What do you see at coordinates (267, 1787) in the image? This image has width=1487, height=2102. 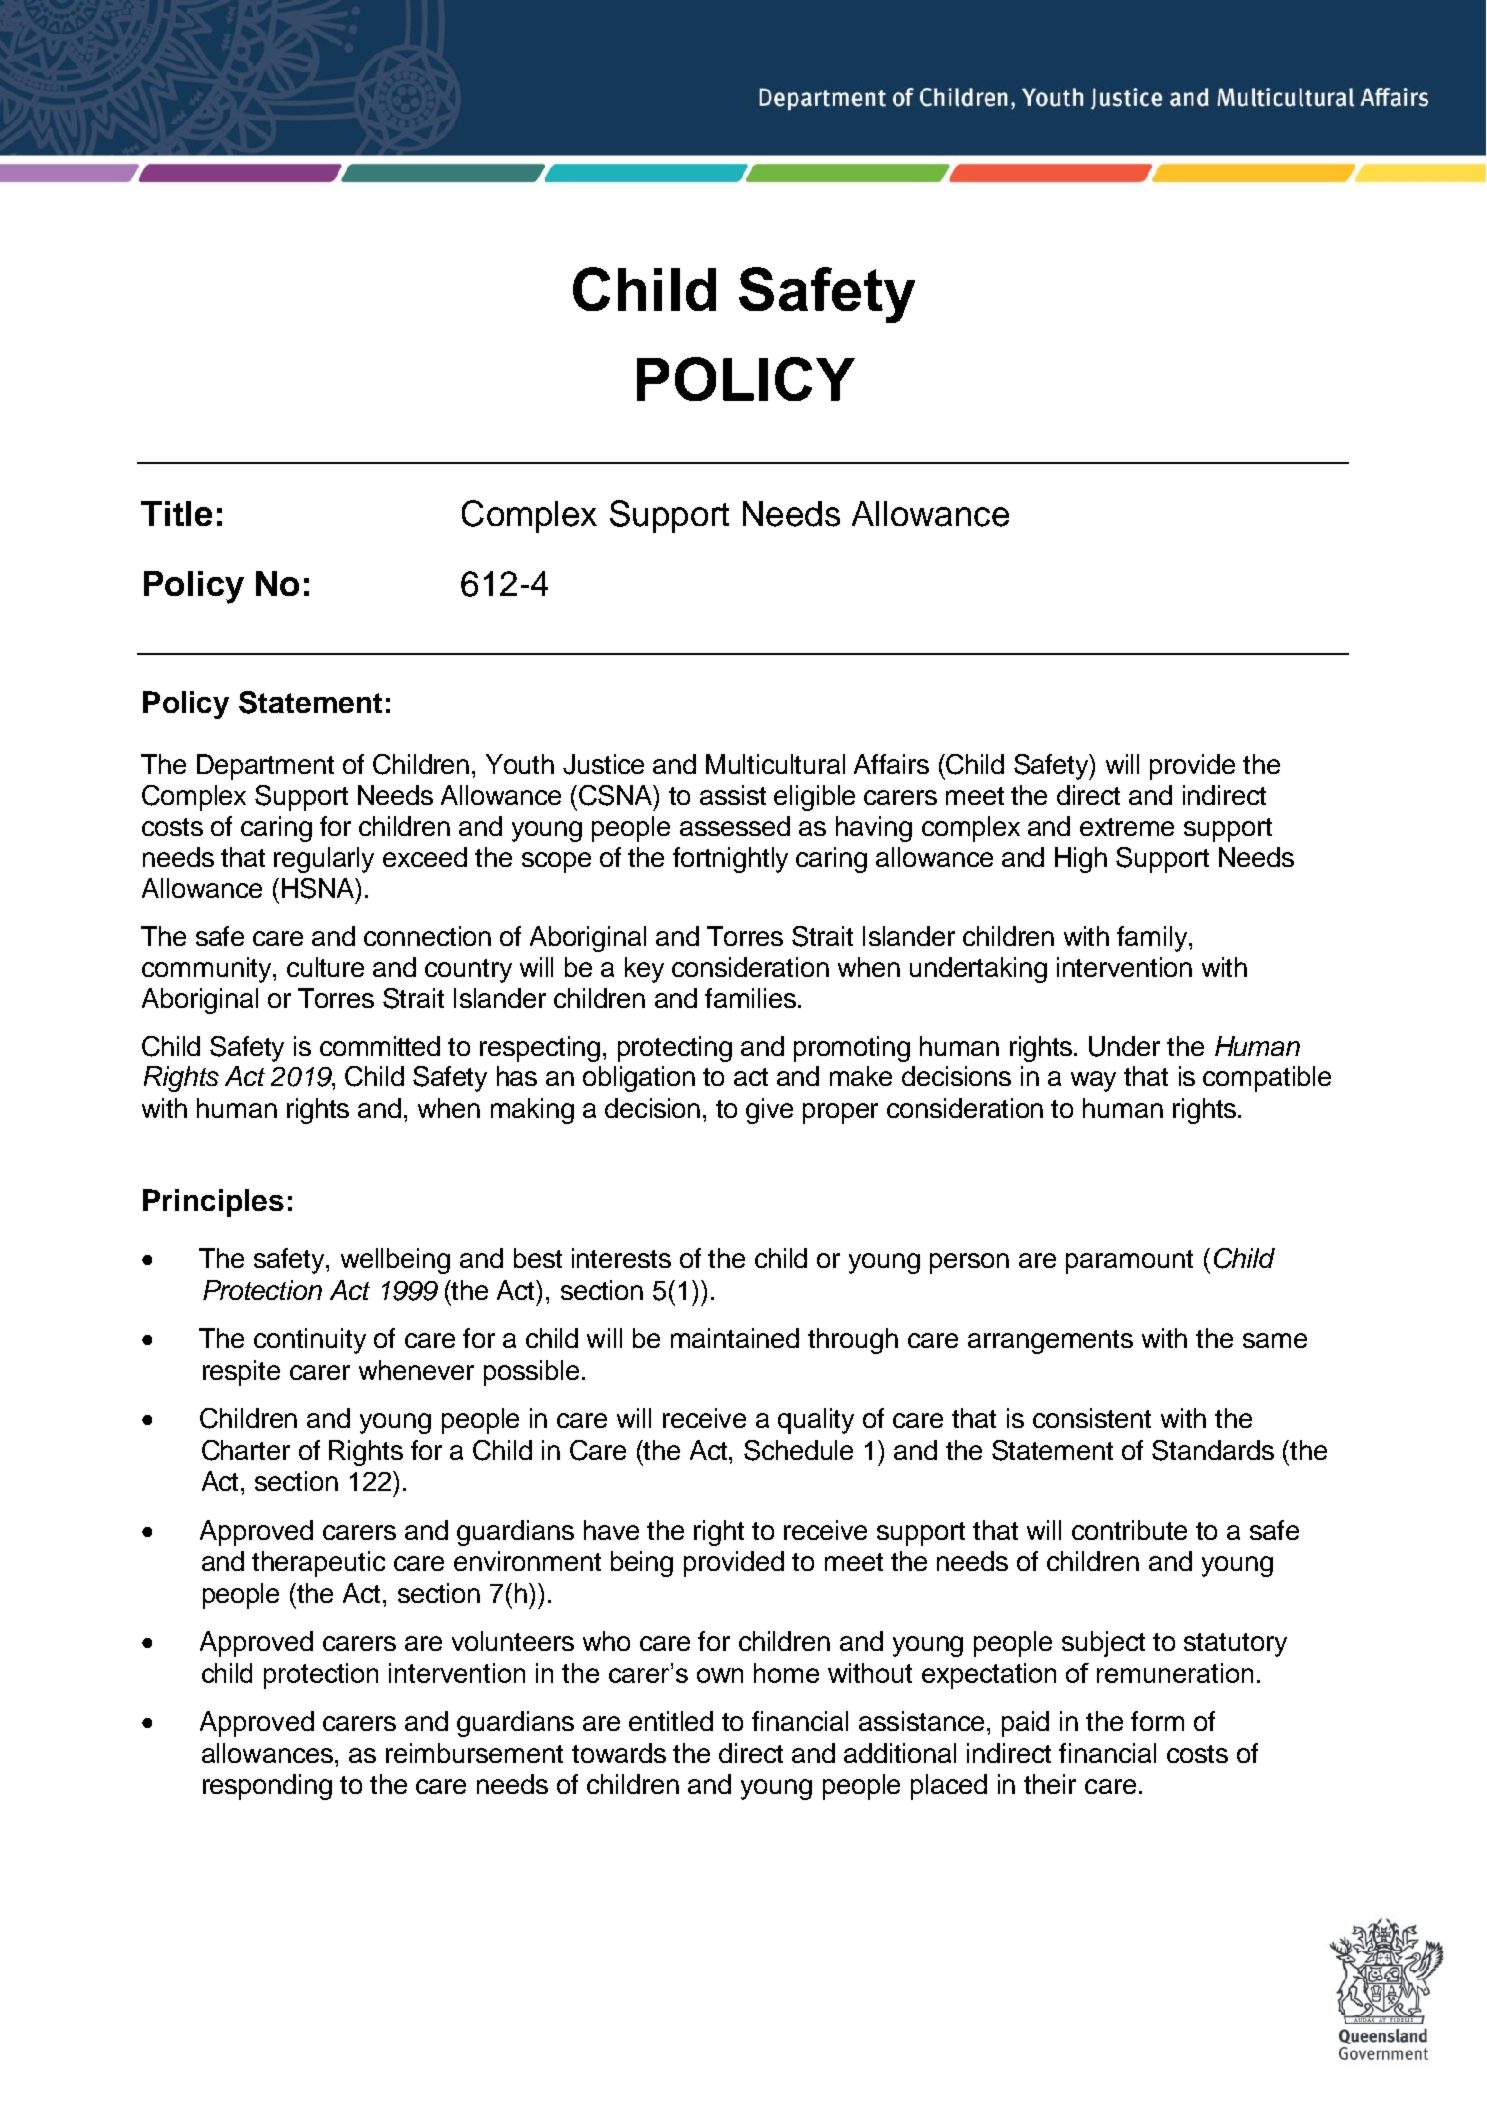 I see `responding` at bounding box center [267, 1787].
